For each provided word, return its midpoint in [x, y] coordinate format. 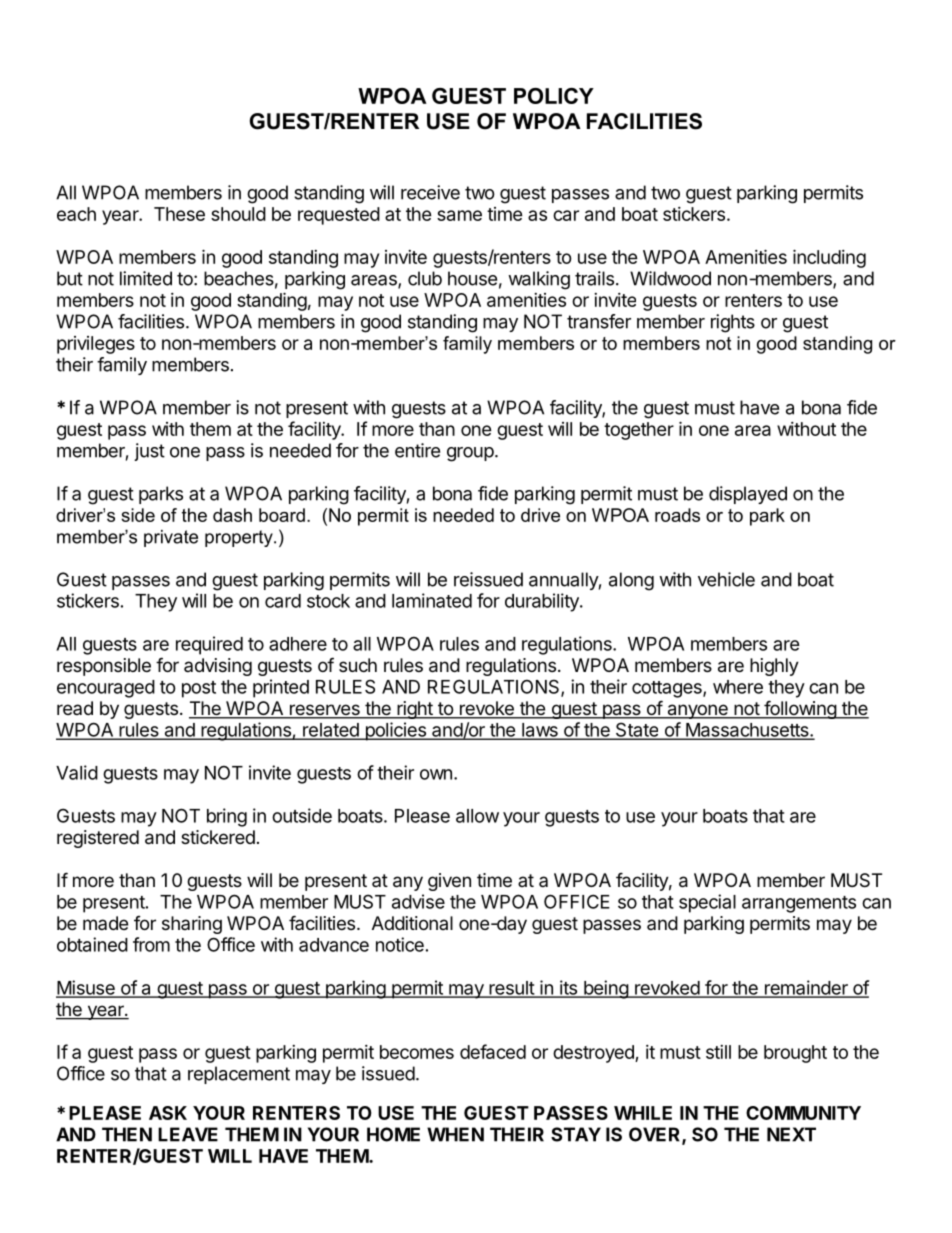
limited [146, 278]
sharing [192, 925]
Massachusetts [747, 731]
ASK [168, 1113]
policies [395, 731]
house [472, 278]
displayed [748, 495]
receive [430, 192]
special [707, 903]
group [470, 454]
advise [418, 901]
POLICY [554, 96]
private [171, 538]
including [829, 258]
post [199, 689]
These [179, 214]
